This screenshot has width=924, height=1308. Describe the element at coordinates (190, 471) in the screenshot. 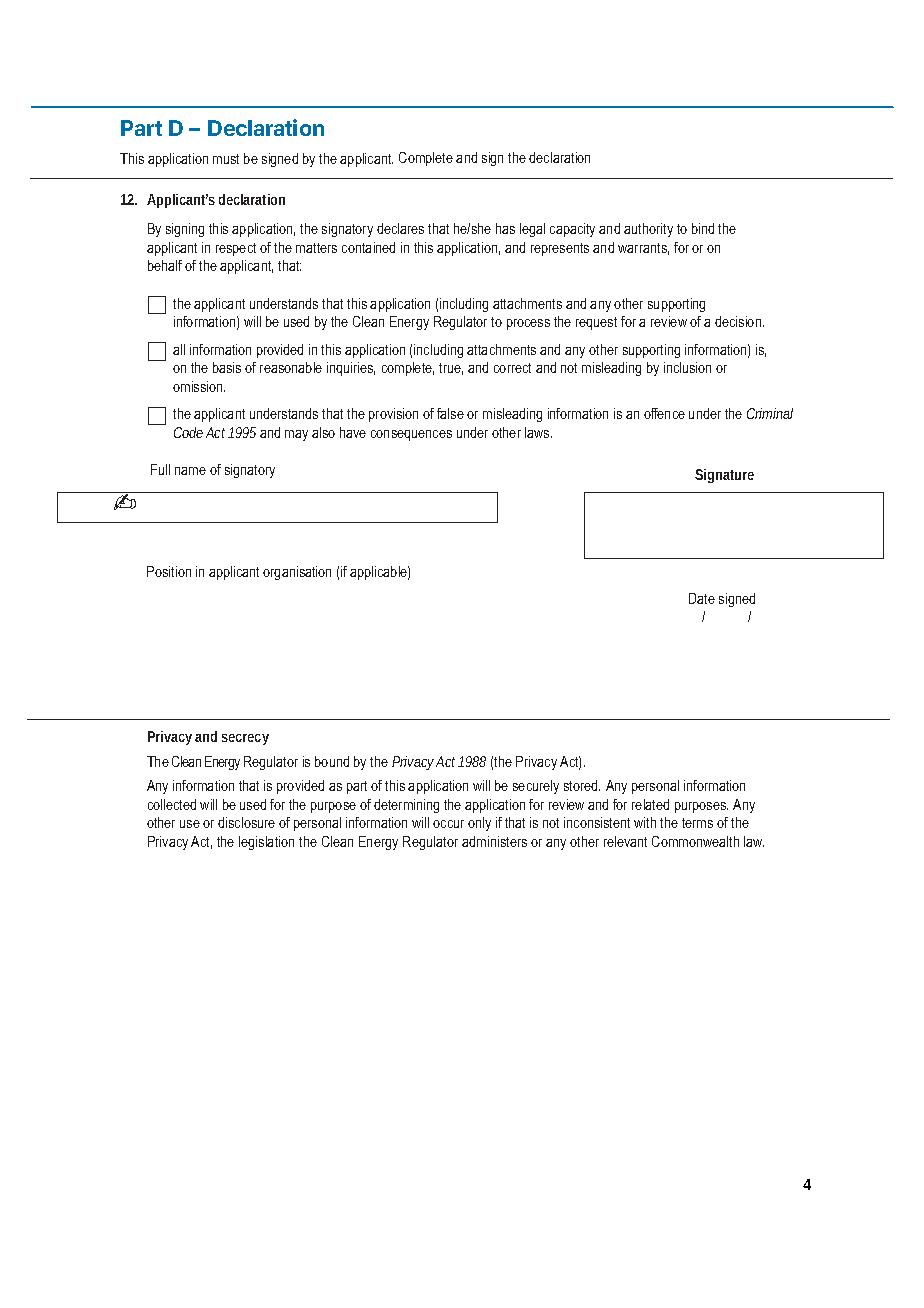

I see `name` at that location.
